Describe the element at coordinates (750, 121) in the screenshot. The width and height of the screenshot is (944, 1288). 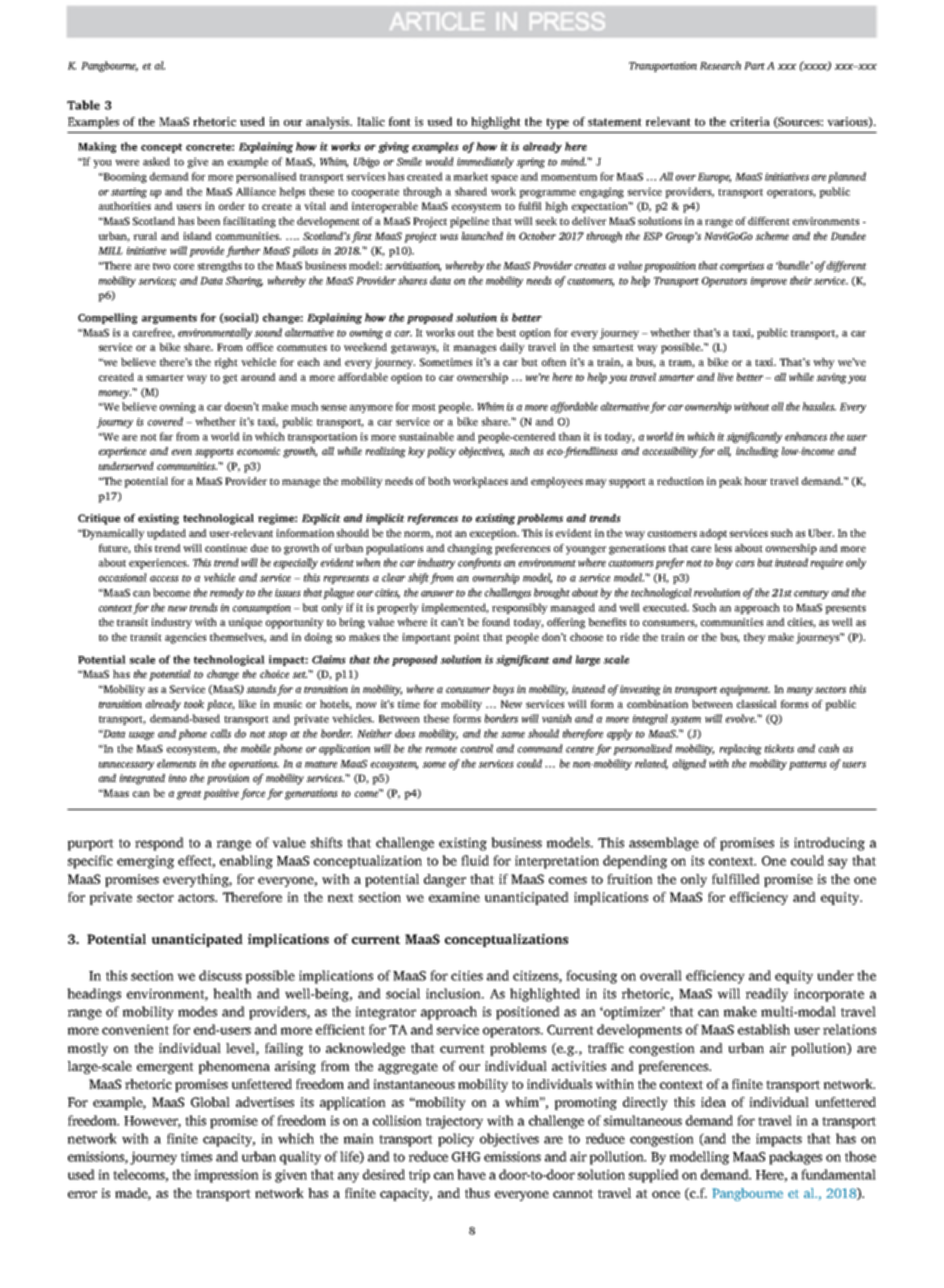
I see `criteria` at that location.
